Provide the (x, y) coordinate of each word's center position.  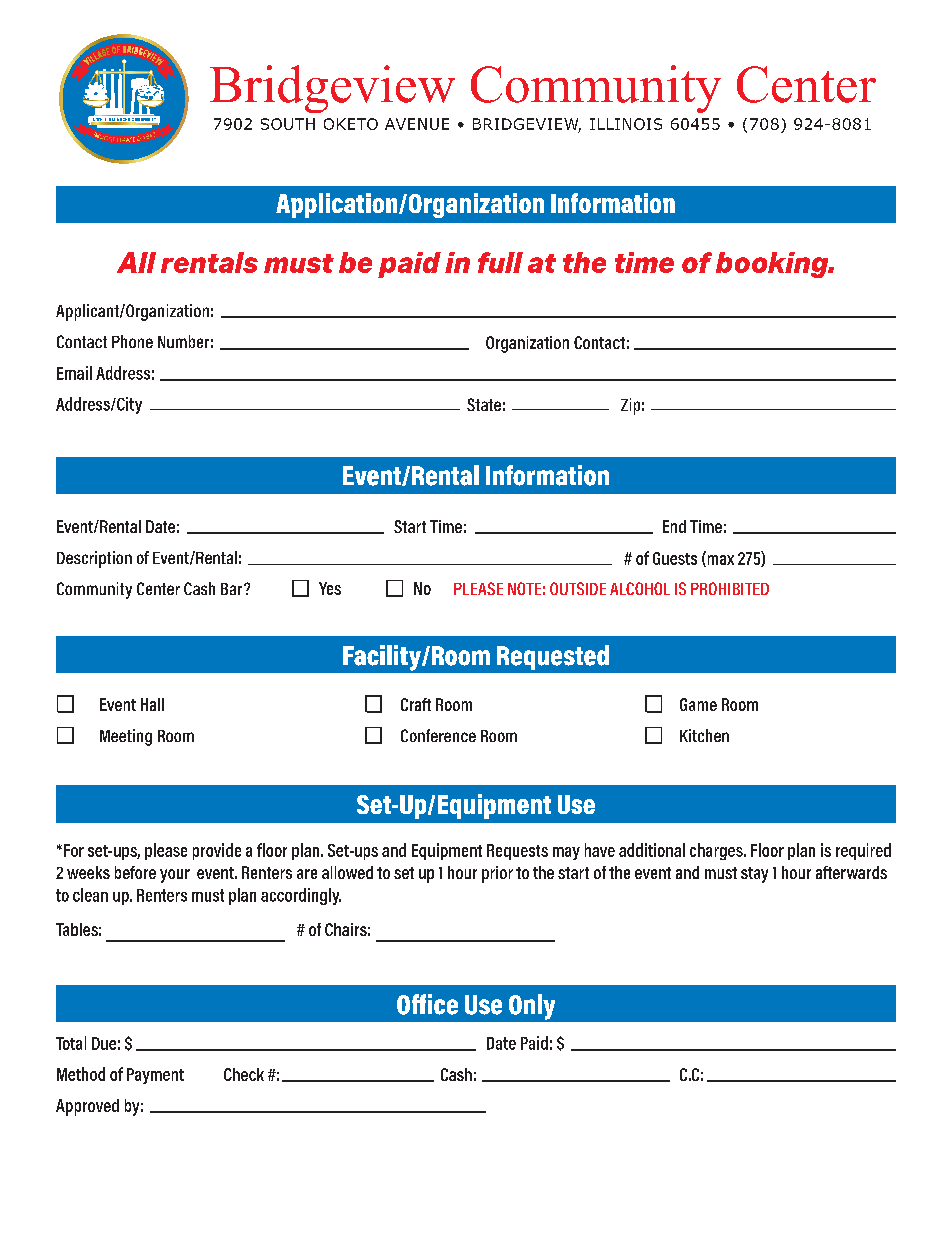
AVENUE (417, 124)
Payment (155, 1076)
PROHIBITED (730, 588)
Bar (233, 589)
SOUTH (288, 124)
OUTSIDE (578, 588)
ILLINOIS (626, 124)
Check (244, 1074)
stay (754, 875)
